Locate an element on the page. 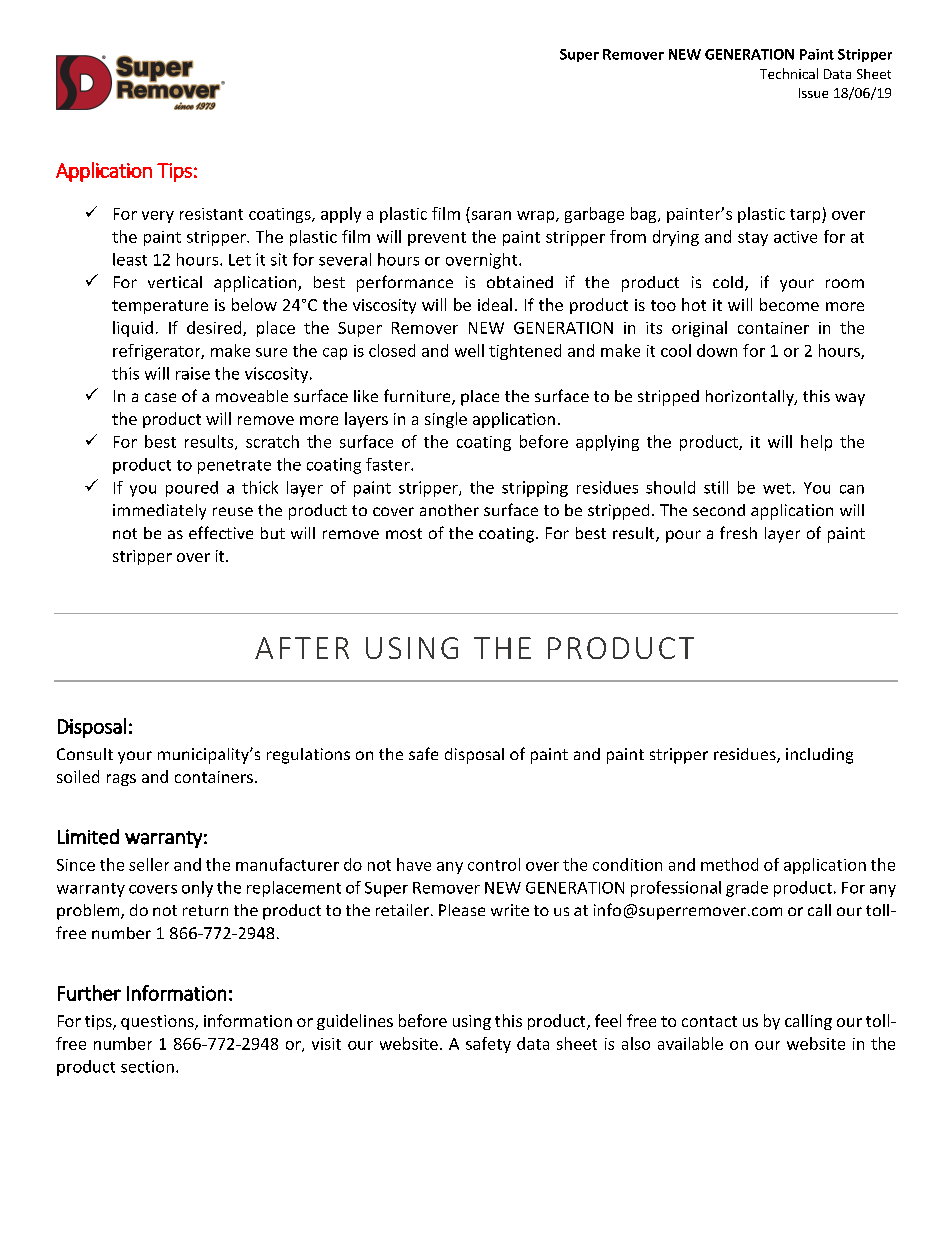 Image resolution: width=952 pixels, height=1233 pixels. Technical is located at coordinates (789, 73).
